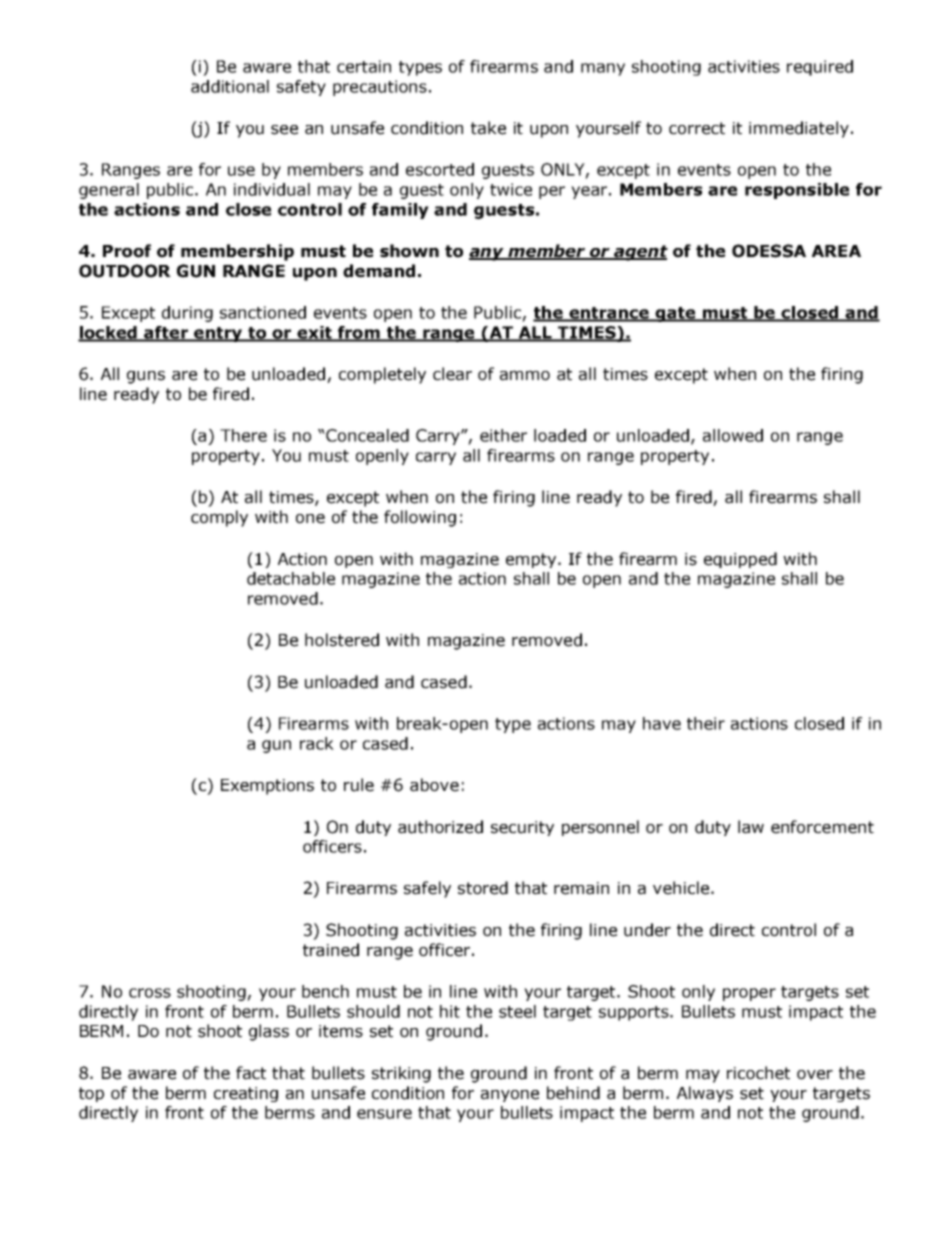 The image size is (952, 1233). I want to click on their, so click(706, 723).
